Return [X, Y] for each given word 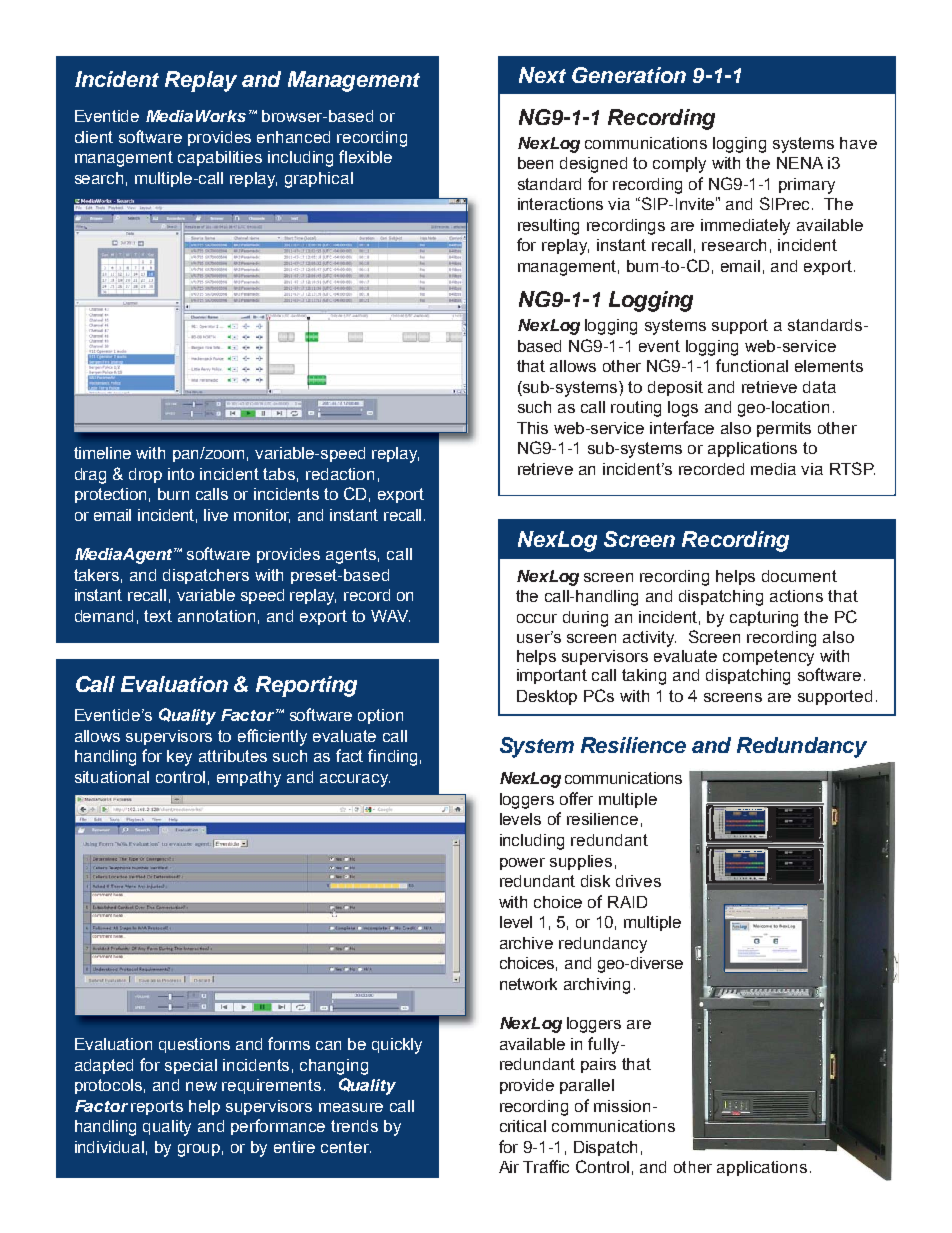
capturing [764, 619]
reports [157, 1107]
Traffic [546, 1166]
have [858, 143]
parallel [587, 1086]
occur [537, 618]
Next [542, 75]
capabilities [220, 158]
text [158, 616]
